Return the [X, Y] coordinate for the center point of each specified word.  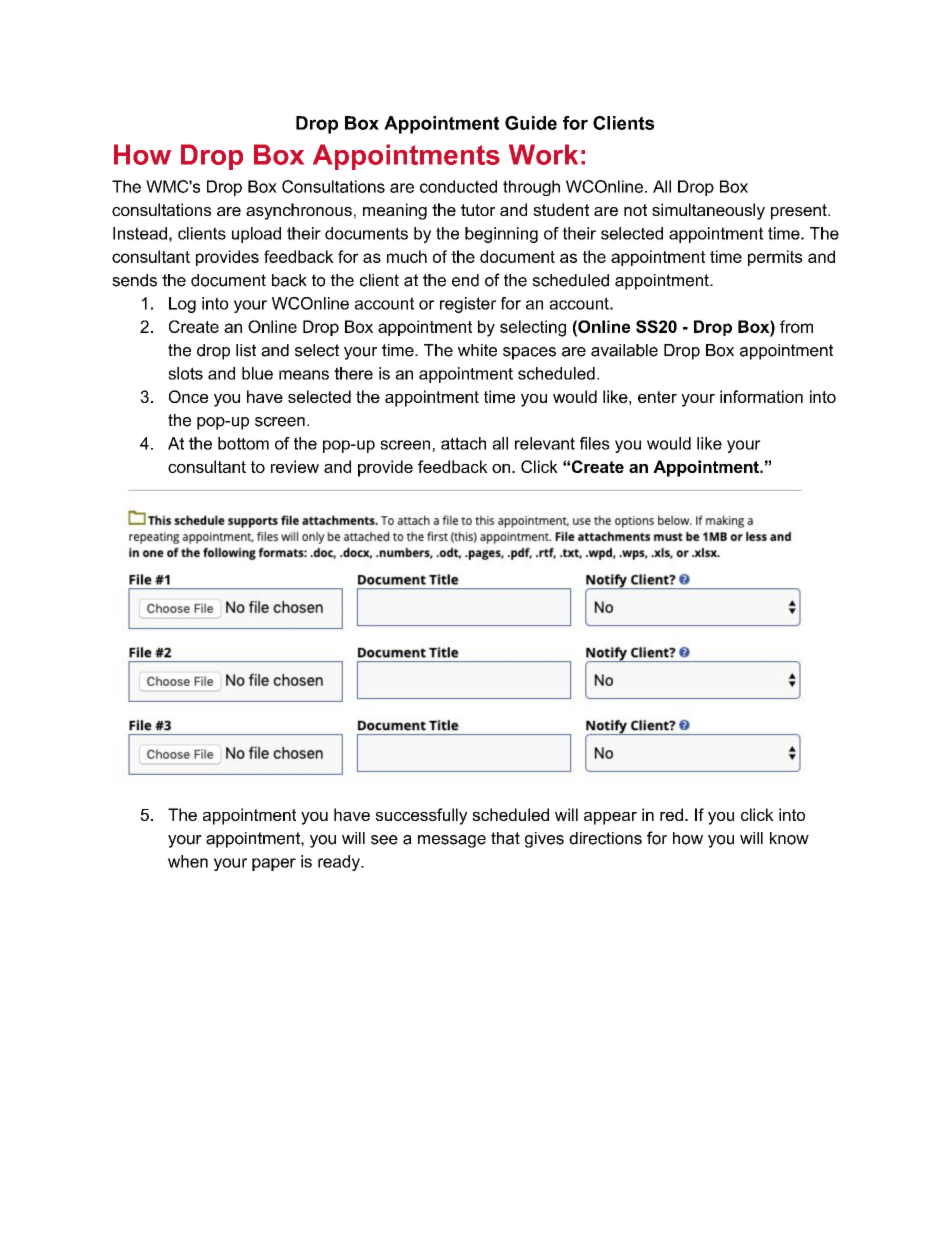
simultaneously [708, 211]
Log [182, 305]
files [595, 443]
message [452, 841]
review [295, 466]
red [671, 814]
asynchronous [299, 211]
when [188, 861]
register [468, 305]
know [789, 838]
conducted [458, 186]
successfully [421, 816]
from [796, 326]
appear [610, 818]
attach [463, 443]
